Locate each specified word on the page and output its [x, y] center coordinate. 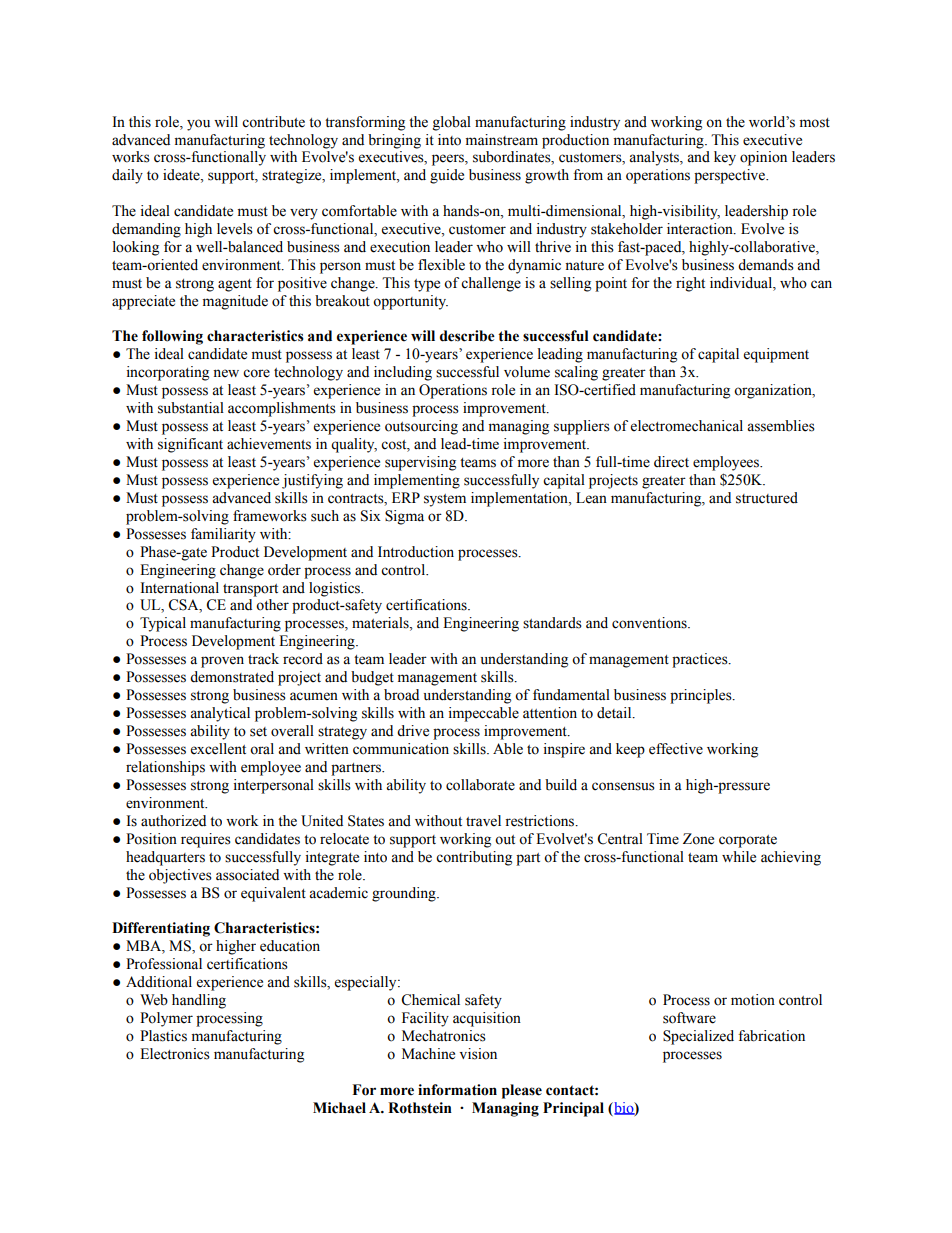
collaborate [480, 785]
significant [190, 445]
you [198, 125]
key [725, 158]
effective [676, 749]
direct [671, 462]
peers [449, 160]
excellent [218, 749]
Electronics [175, 1054]
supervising [420, 463]
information [457, 1090]
